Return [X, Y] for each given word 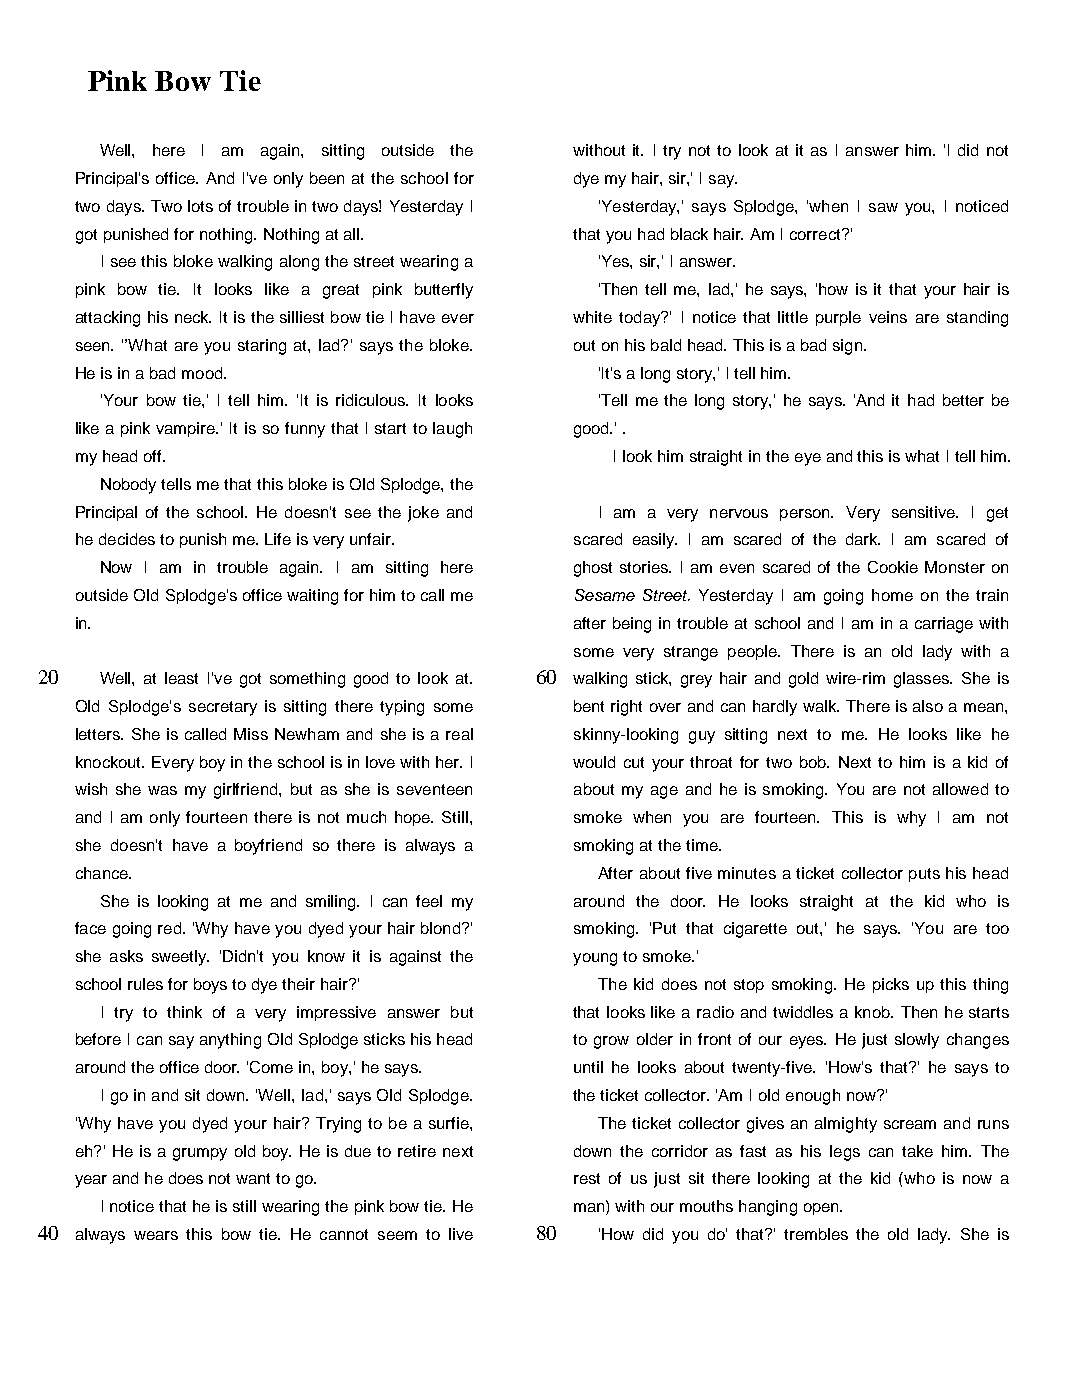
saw [883, 207]
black [689, 234]
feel [429, 901]
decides [127, 539]
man [590, 1208]
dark [863, 539]
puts [924, 875]
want [253, 1178]
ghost [593, 569]
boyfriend [268, 847]
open [822, 1209]
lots [200, 206]
